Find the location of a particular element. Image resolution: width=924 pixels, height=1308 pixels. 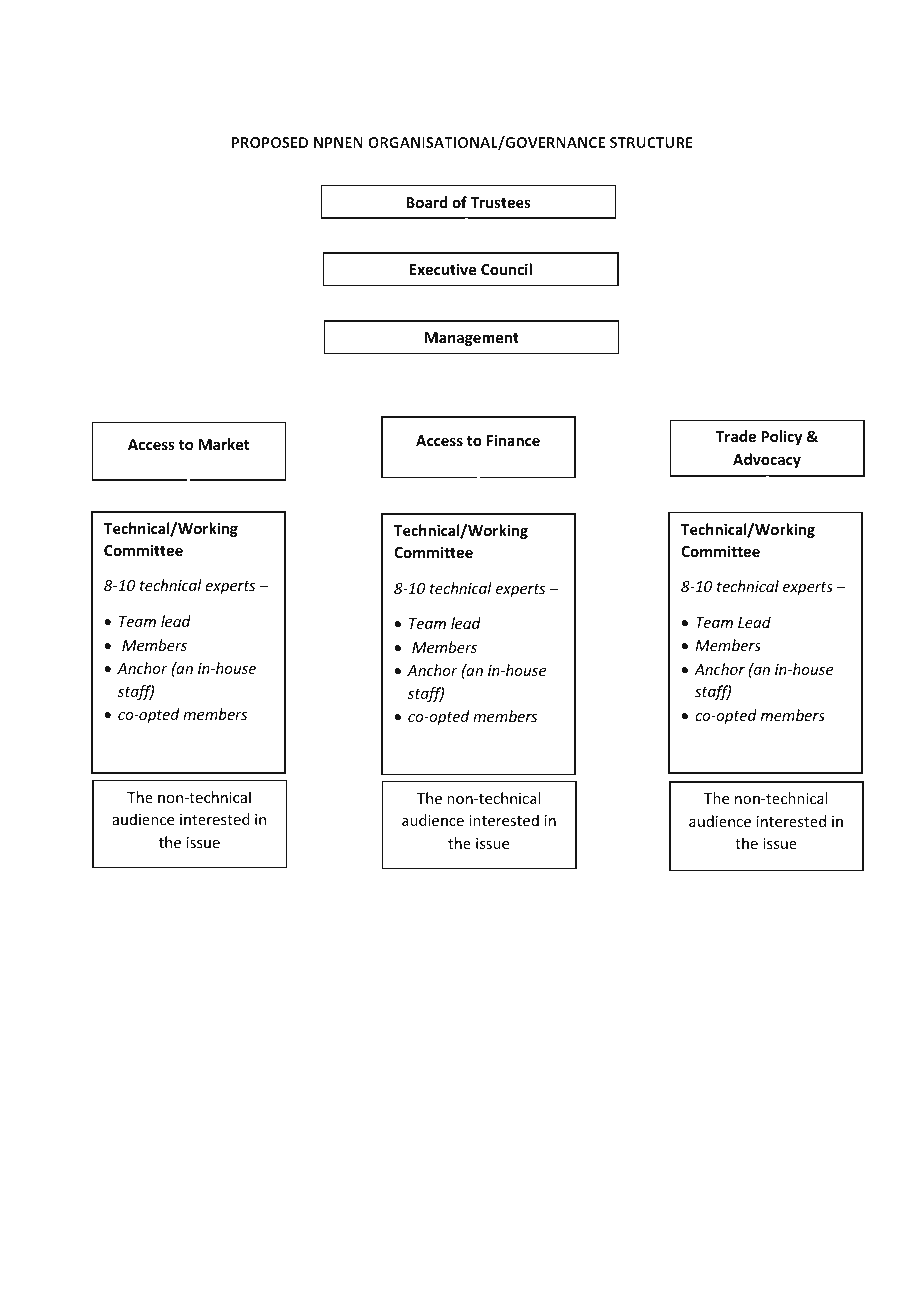

PROPOSED is located at coordinates (270, 142).
